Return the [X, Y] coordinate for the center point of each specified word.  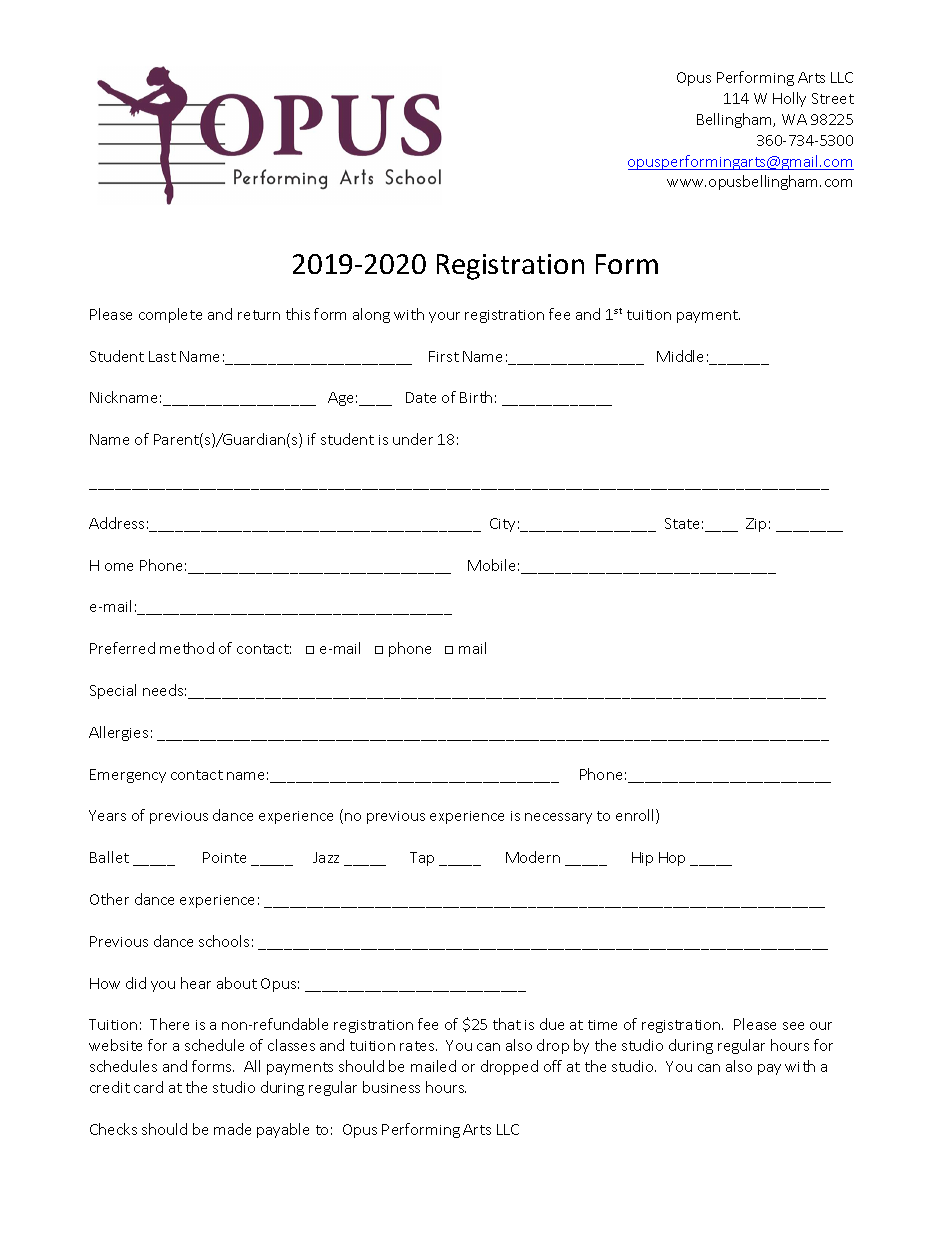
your [444, 317]
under [413, 439]
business [391, 1087]
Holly [789, 99]
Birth [476, 397]
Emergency [128, 776]
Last [162, 356]
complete [170, 315]
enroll [636, 816]
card [148, 1087]
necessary [558, 818]
